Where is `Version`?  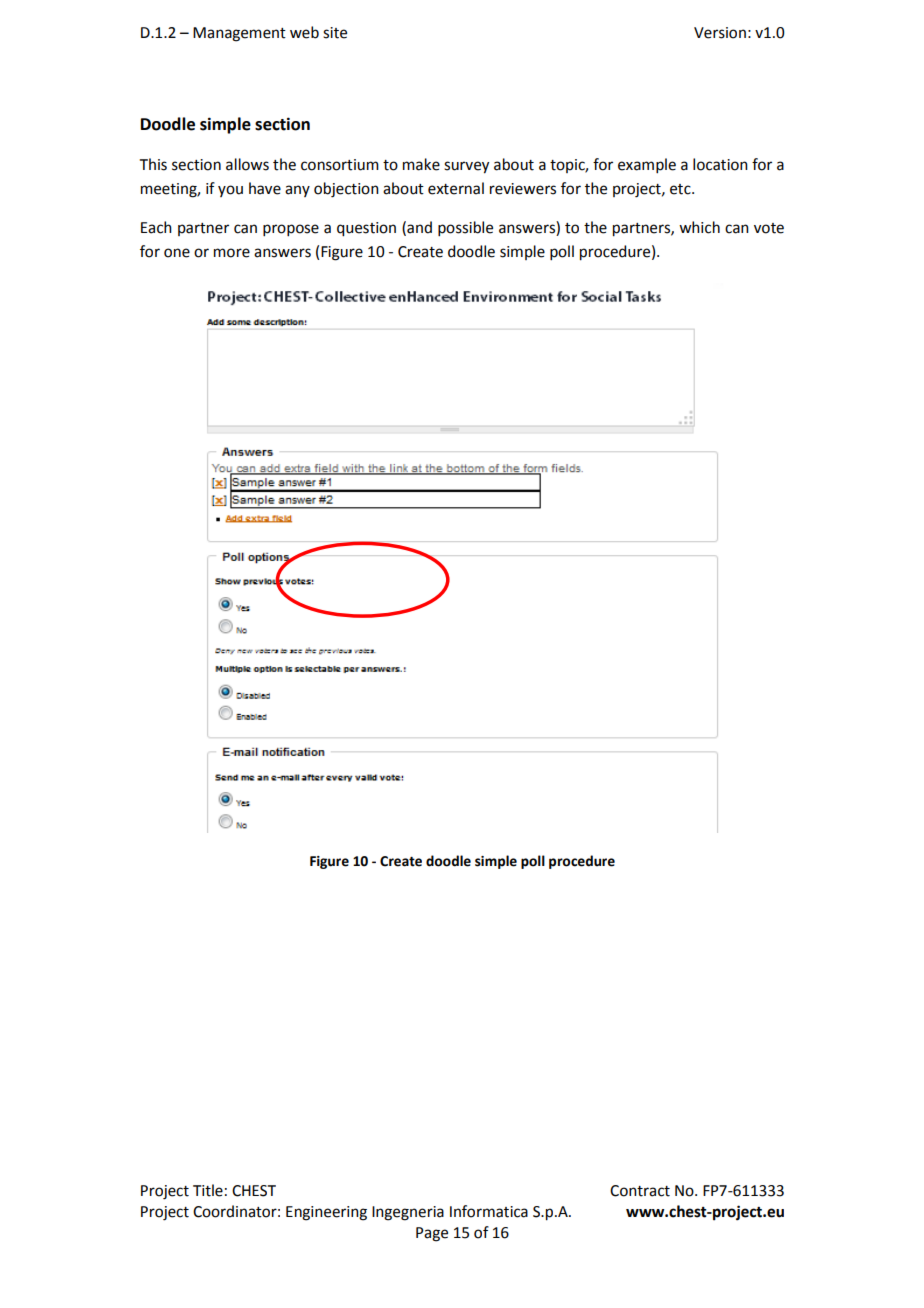 Version is located at coordinates (720, 33).
